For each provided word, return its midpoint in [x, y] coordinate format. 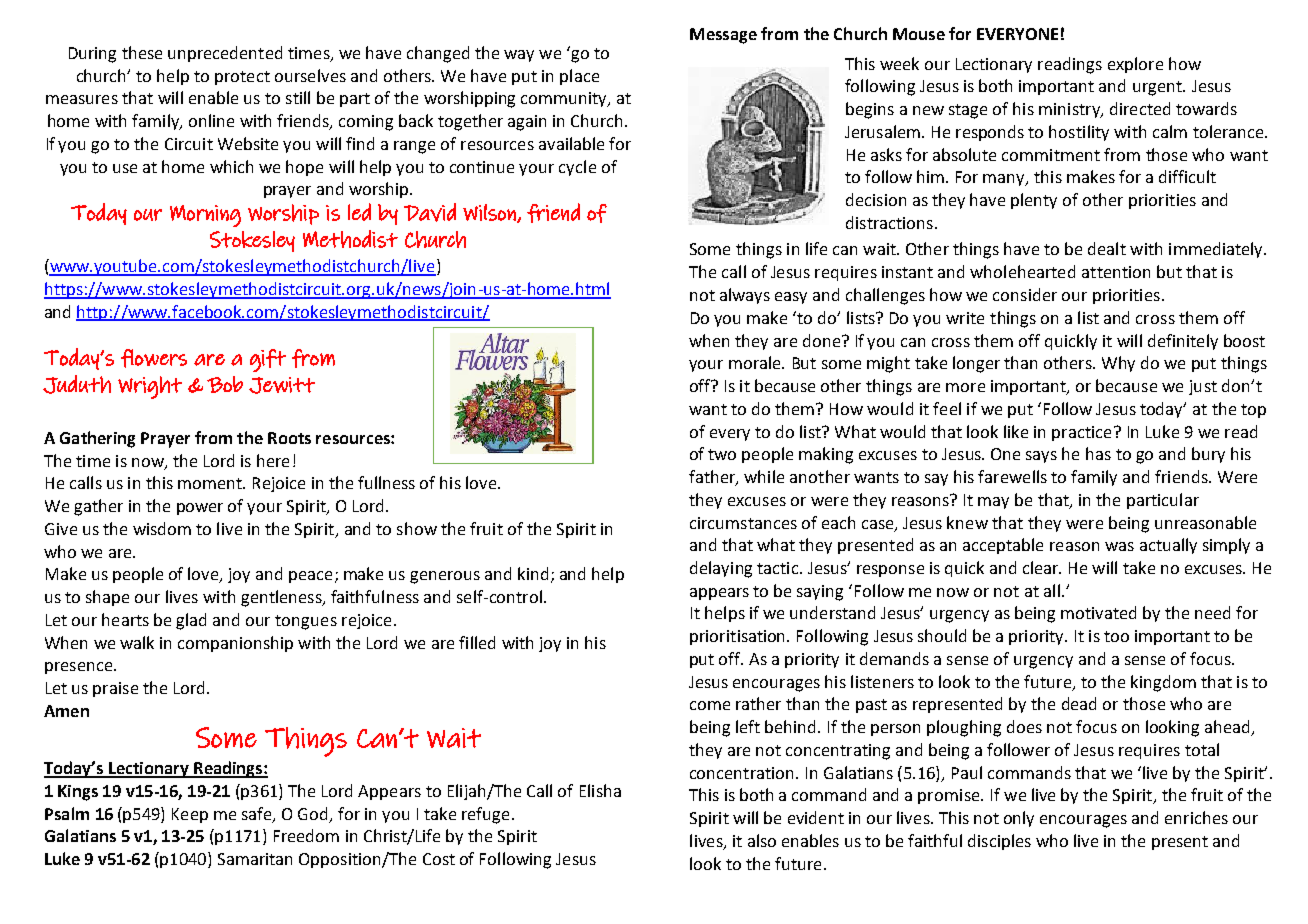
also [762, 840]
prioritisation [739, 637]
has [1098, 453]
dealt [1107, 248]
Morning [205, 216]
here [273, 460]
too [1116, 636]
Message [723, 36]
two [722, 454]
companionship [235, 644]
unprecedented [225, 54]
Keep [190, 815]
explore [1135, 65]
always [745, 296]
